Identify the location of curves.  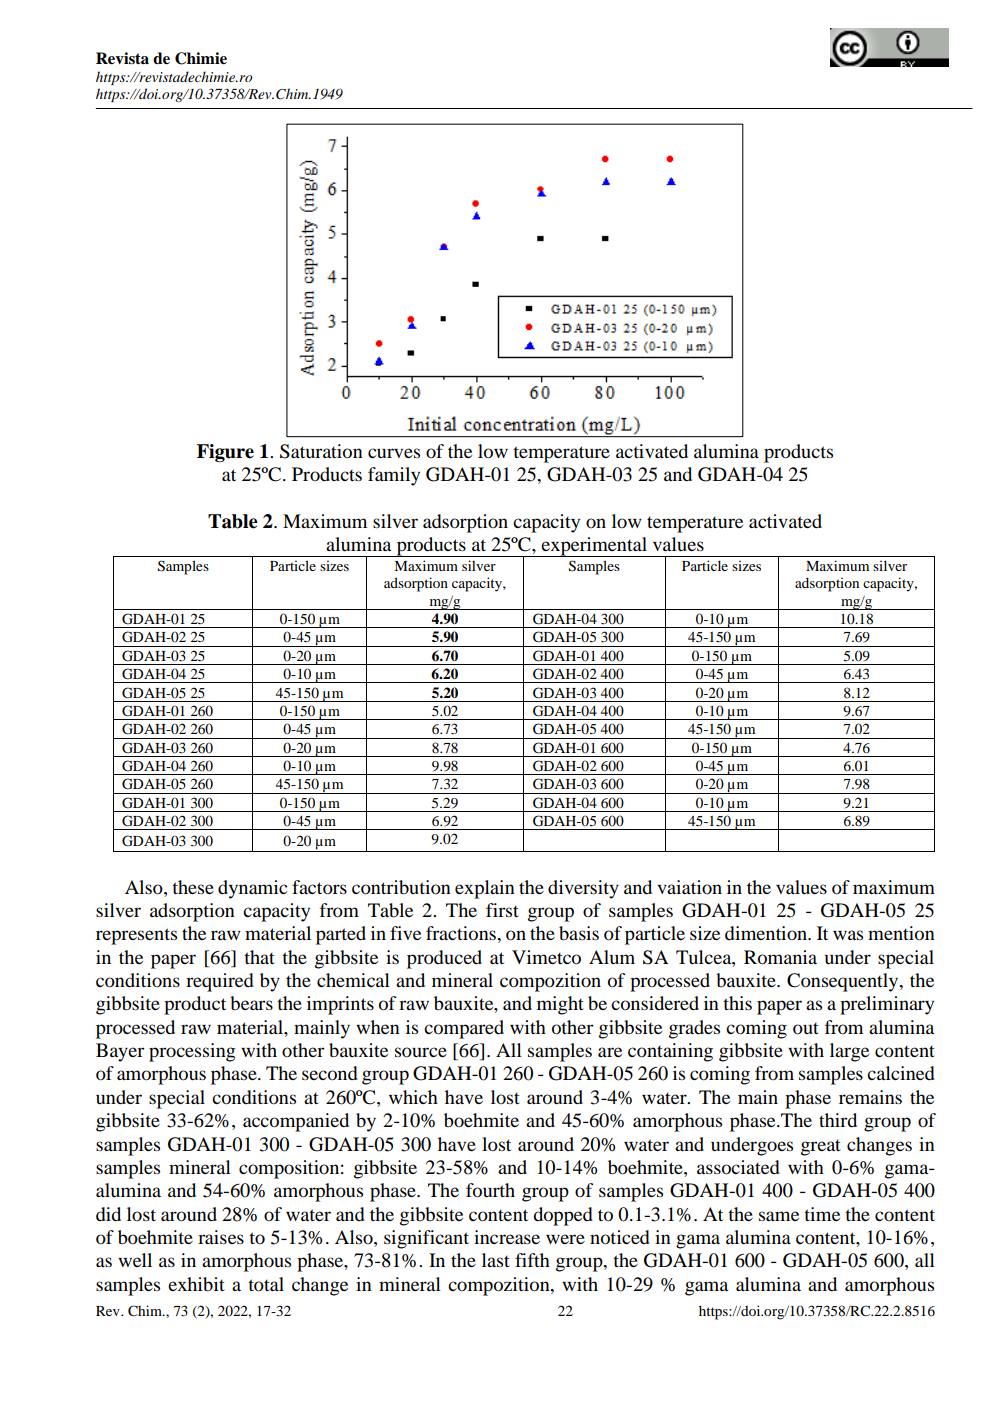
(394, 453).
